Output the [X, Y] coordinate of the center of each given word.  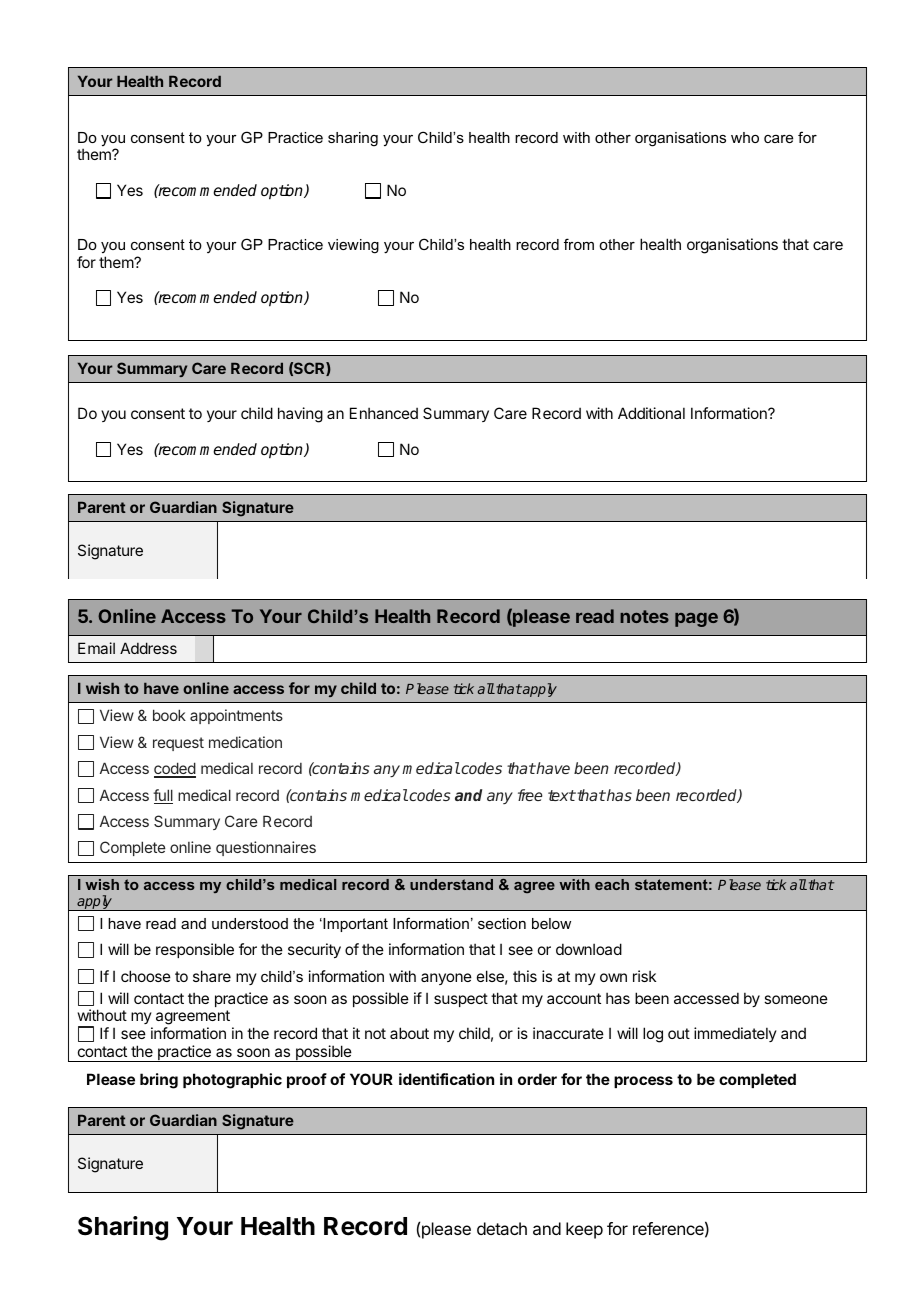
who [745, 137]
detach [502, 1228]
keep [584, 1230]
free [530, 795]
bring [159, 1081]
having [300, 415]
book [169, 715]
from [579, 244]
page [696, 620]
